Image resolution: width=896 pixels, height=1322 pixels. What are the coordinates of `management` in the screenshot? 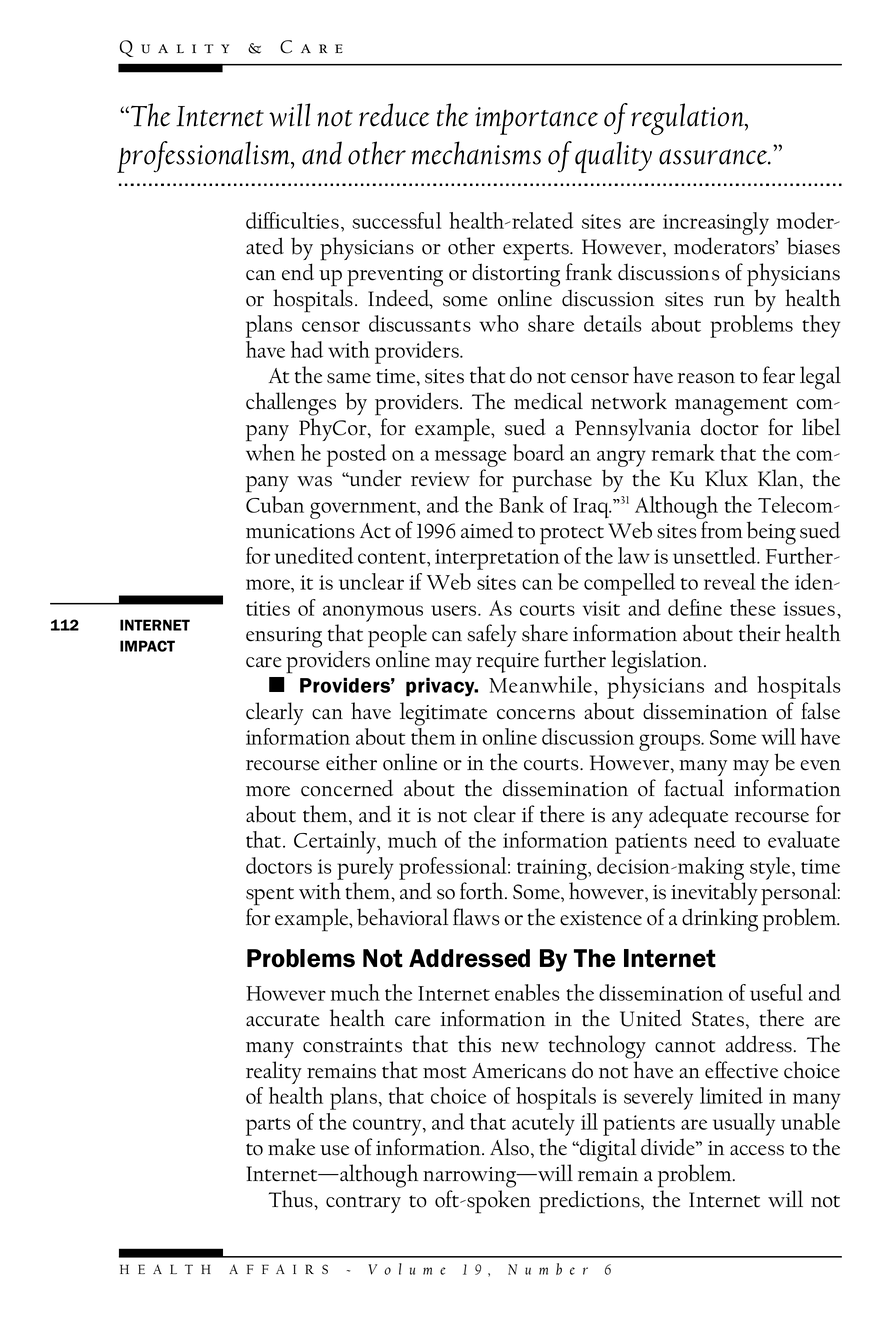 It's located at (731, 406).
